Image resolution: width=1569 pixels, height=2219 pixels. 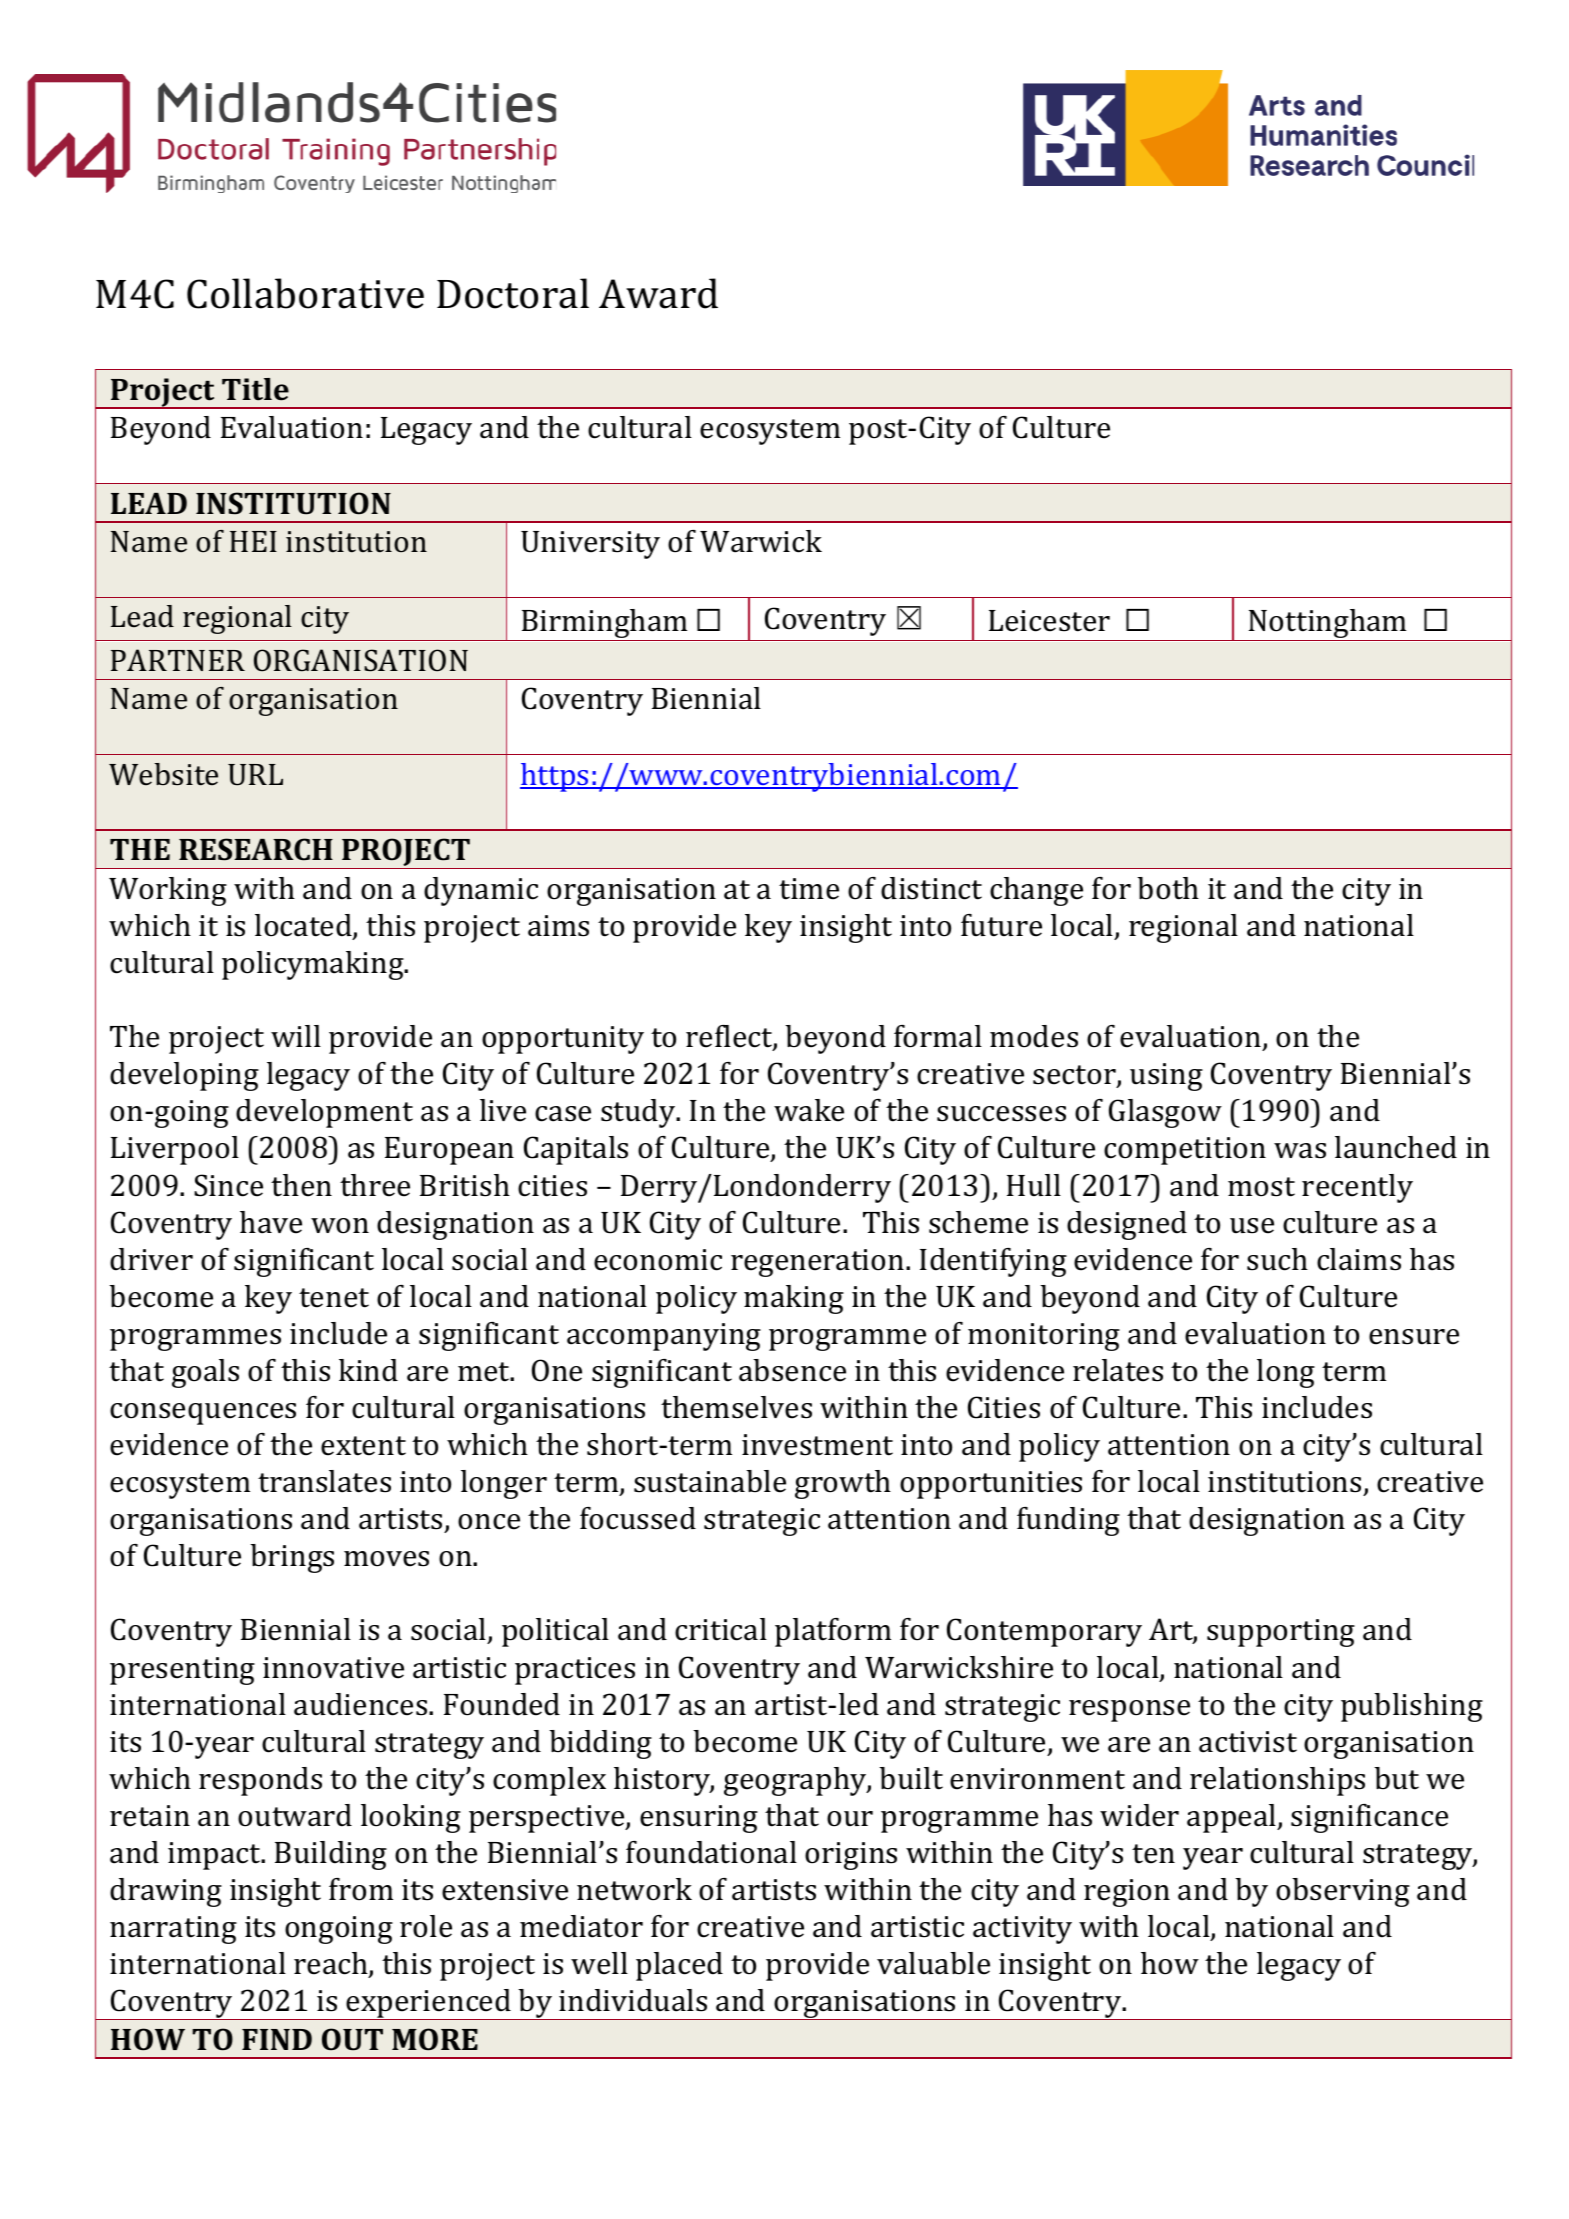 What do you see at coordinates (658, 293) in the screenshot?
I see `Award` at bounding box center [658, 293].
